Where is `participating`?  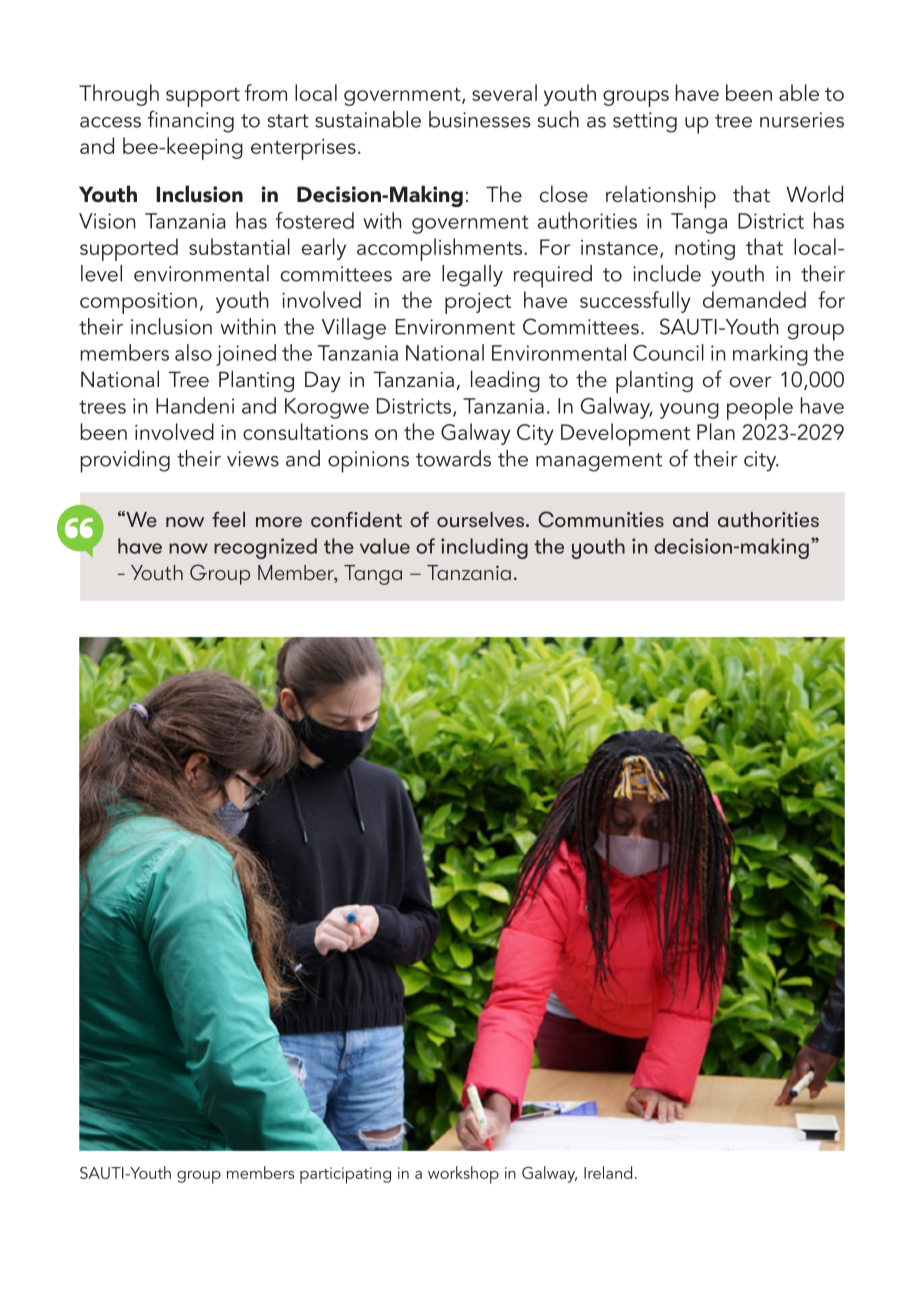 participating is located at coordinates (345, 1175).
